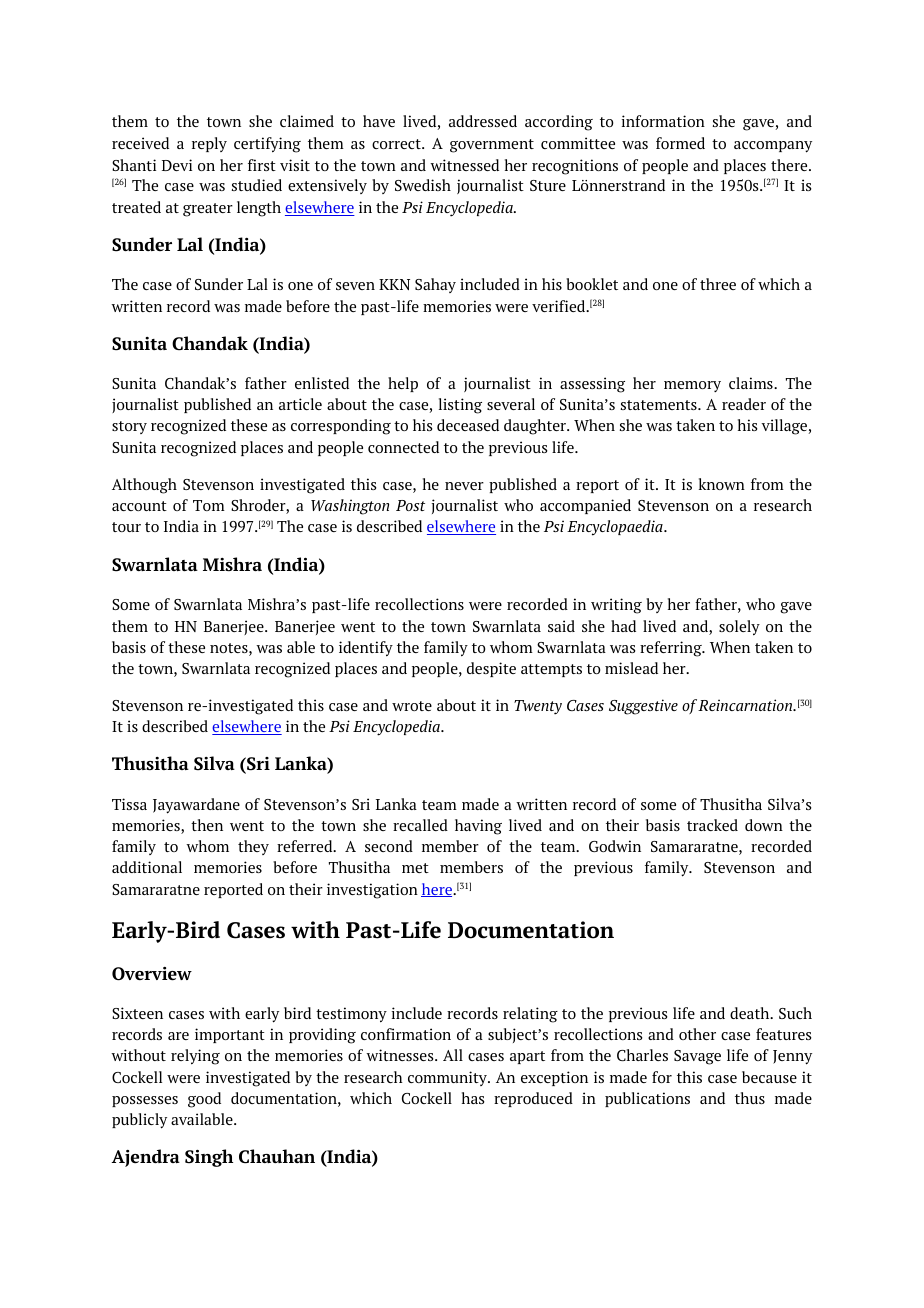 The height and width of the document is (1308, 924). I want to click on tracked, so click(712, 825).
